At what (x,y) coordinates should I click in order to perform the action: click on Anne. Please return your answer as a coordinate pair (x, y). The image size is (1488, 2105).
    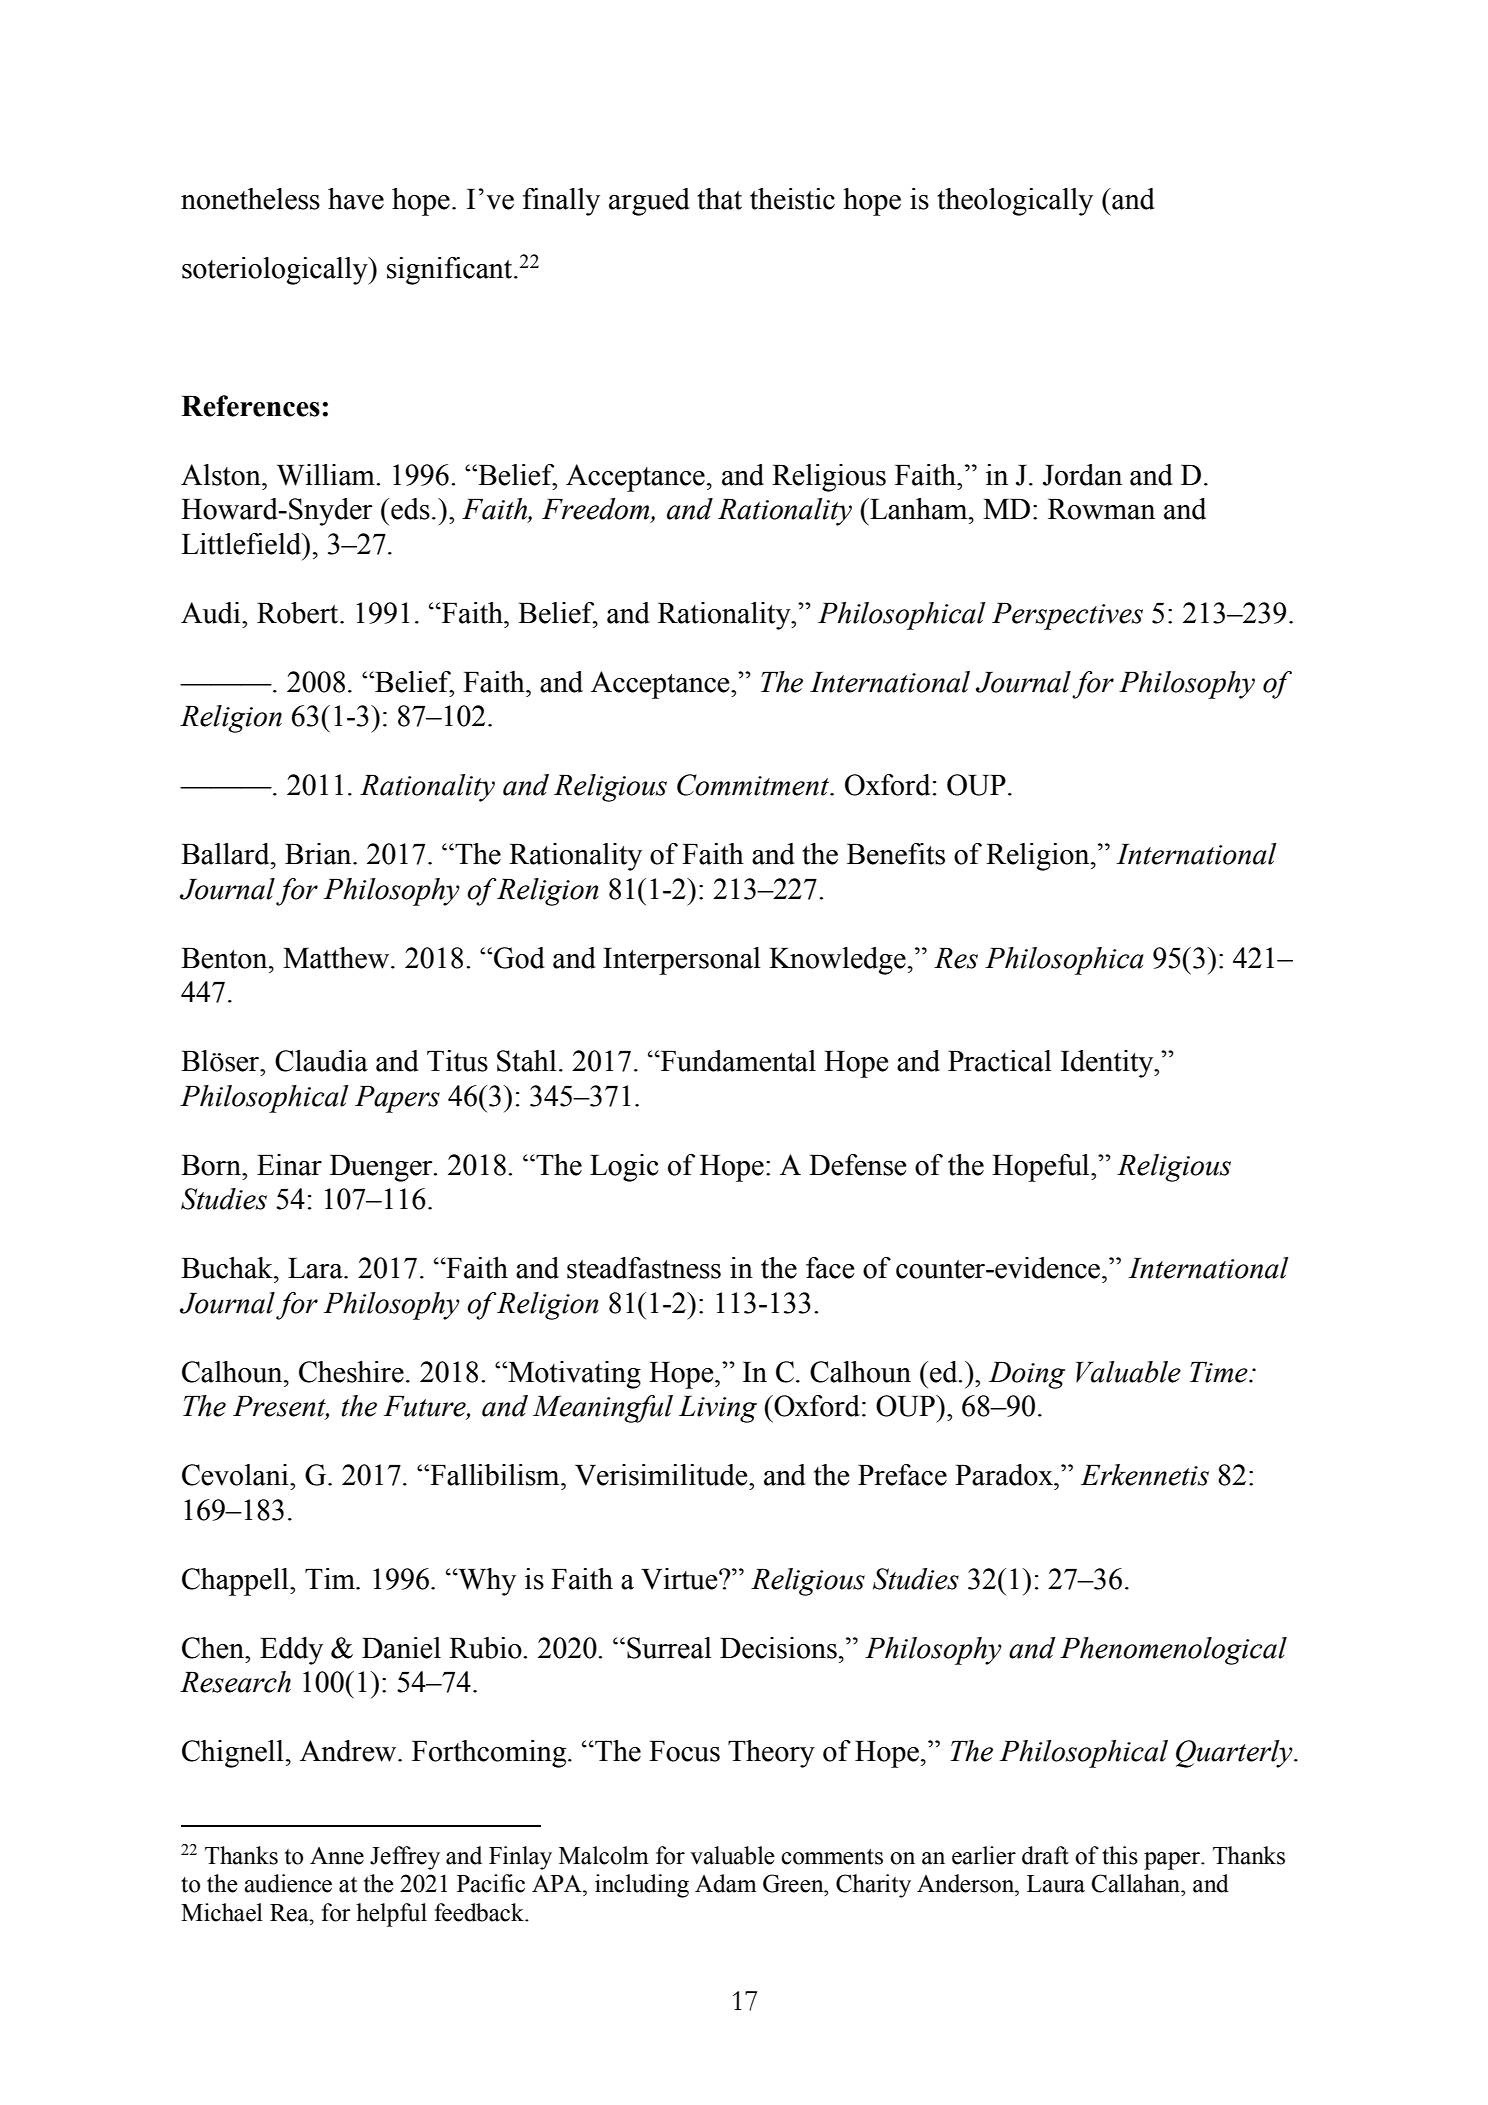
    Looking at the image, I should click on (337, 1856).
